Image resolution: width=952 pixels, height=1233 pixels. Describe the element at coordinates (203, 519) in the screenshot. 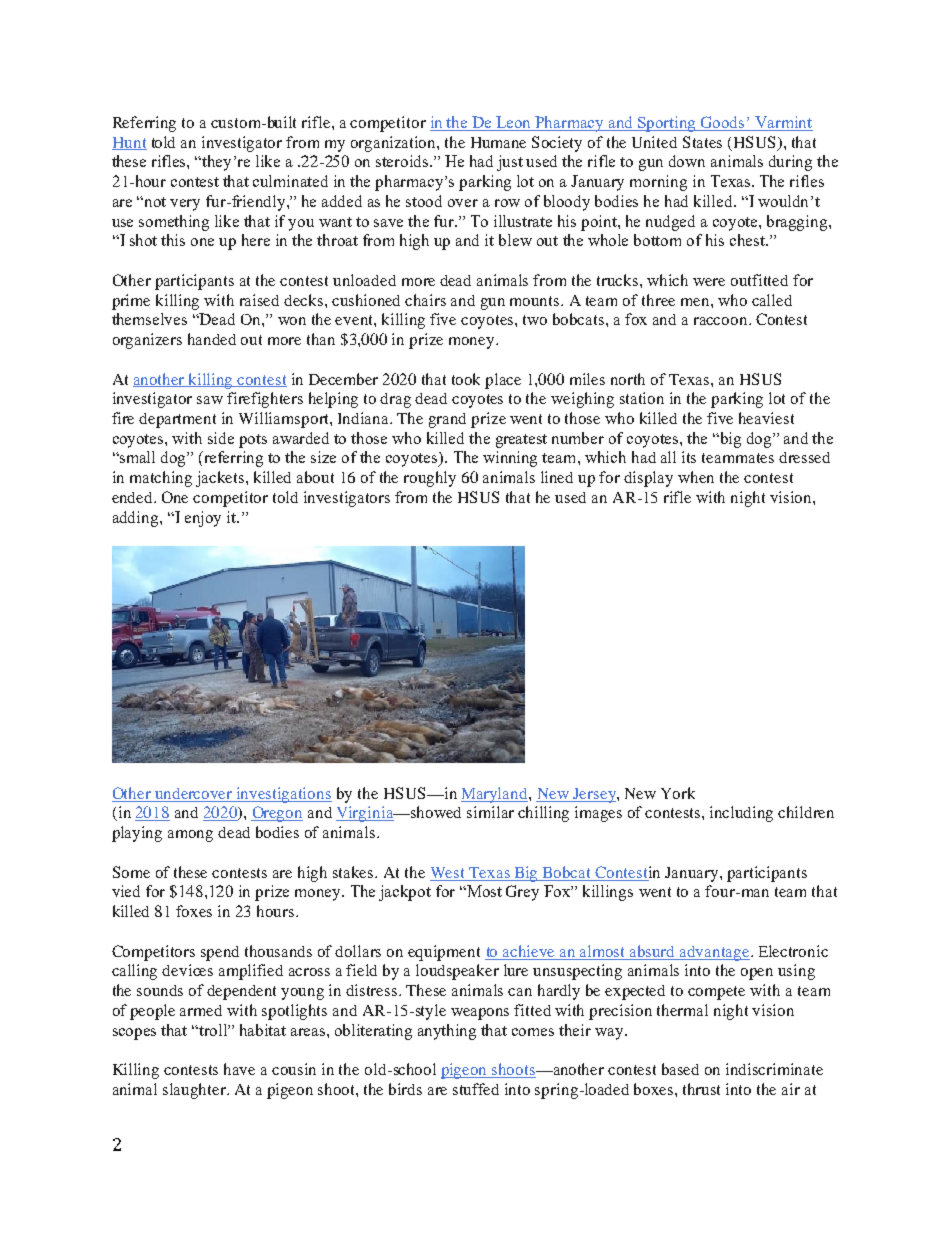

I see `enjoy` at that location.
